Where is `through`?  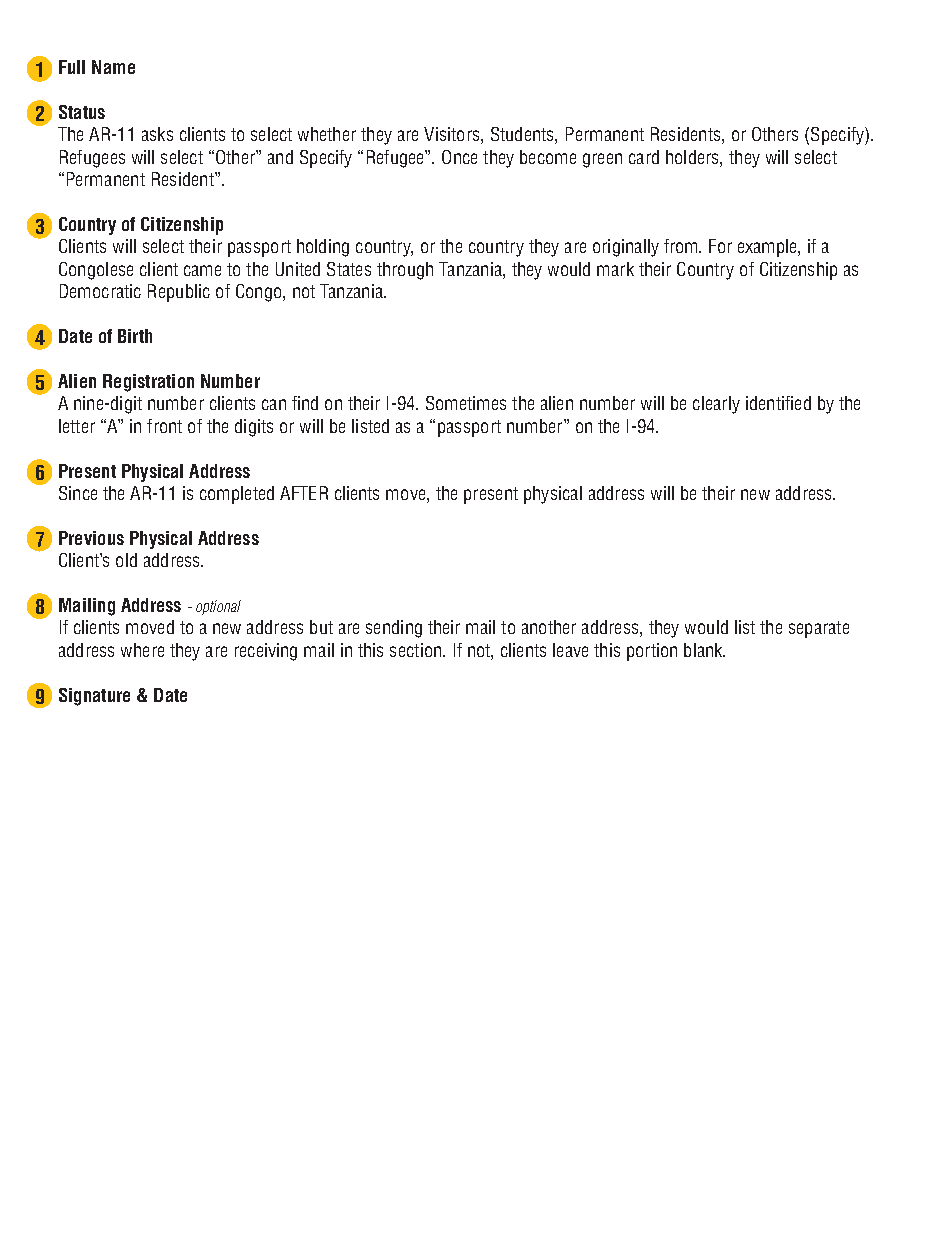
through is located at coordinates (405, 271).
